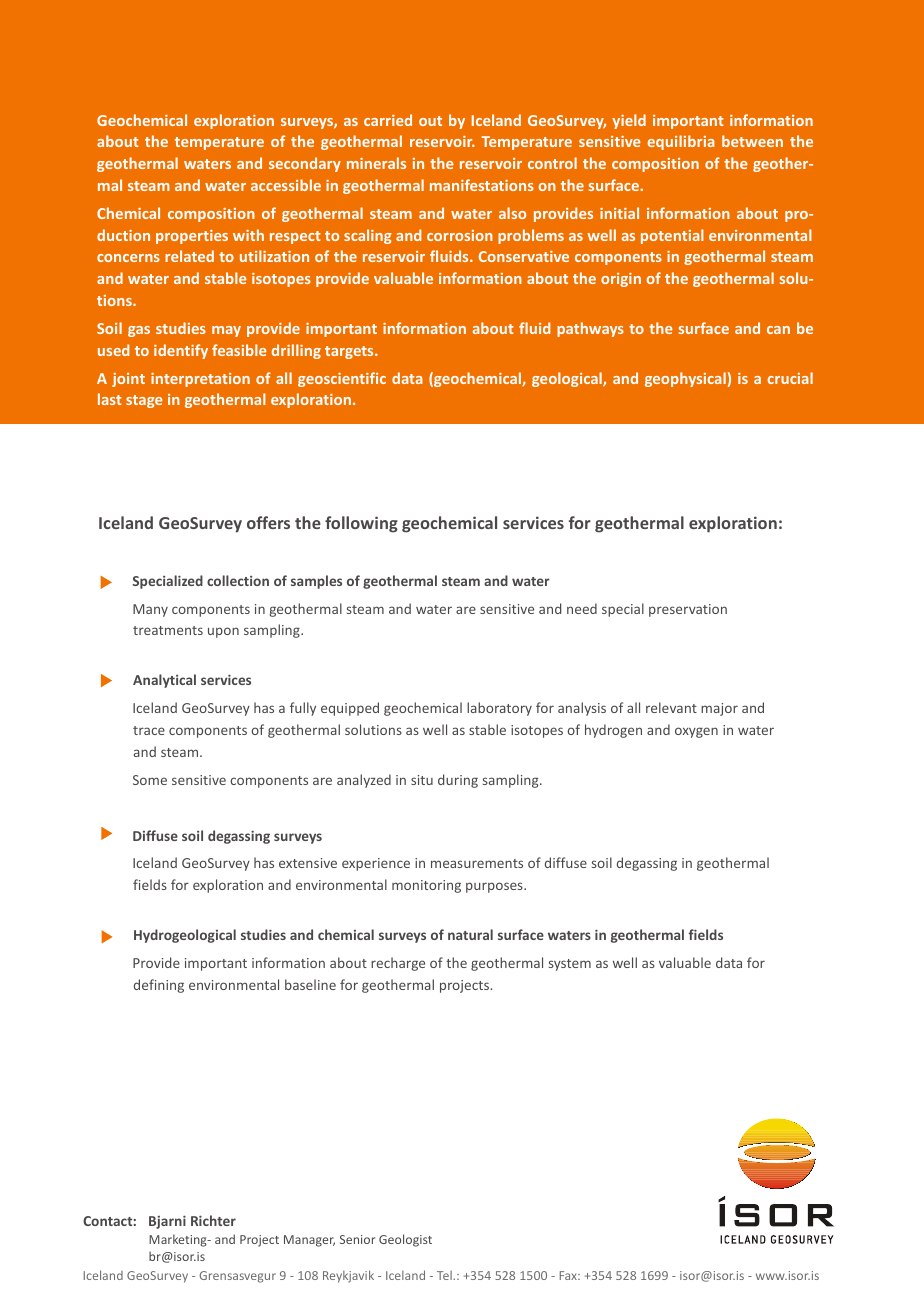 The width and height of the screenshot is (924, 1307). What do you see at coordinates (681, 142) in the screenshot?
I see `equilibria` at bounding box center [681, 142].
